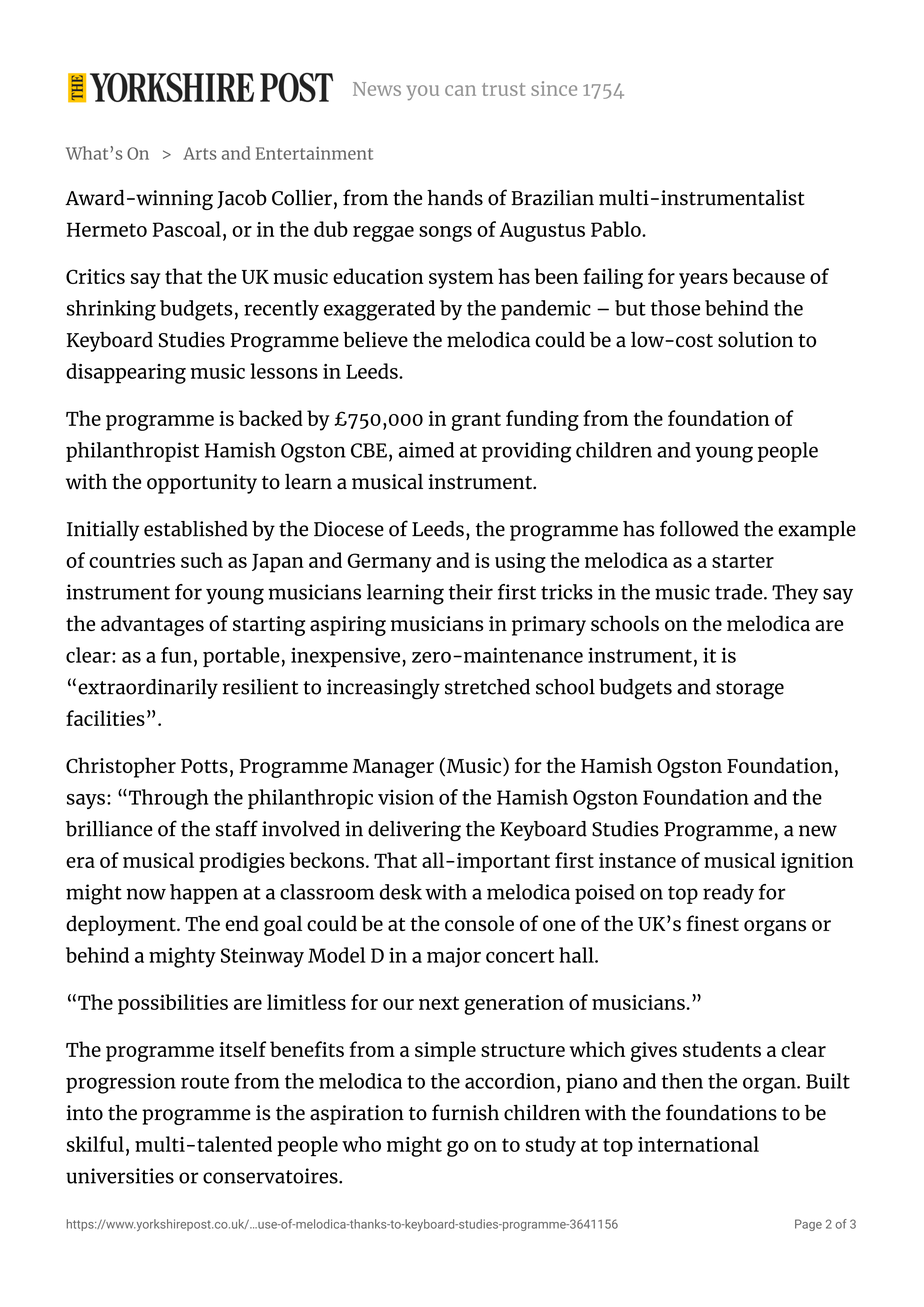 The image size is (924, 1307). Describe the element at coordinates (426, 450) in the screenshot. I see `aimed` at that location.
